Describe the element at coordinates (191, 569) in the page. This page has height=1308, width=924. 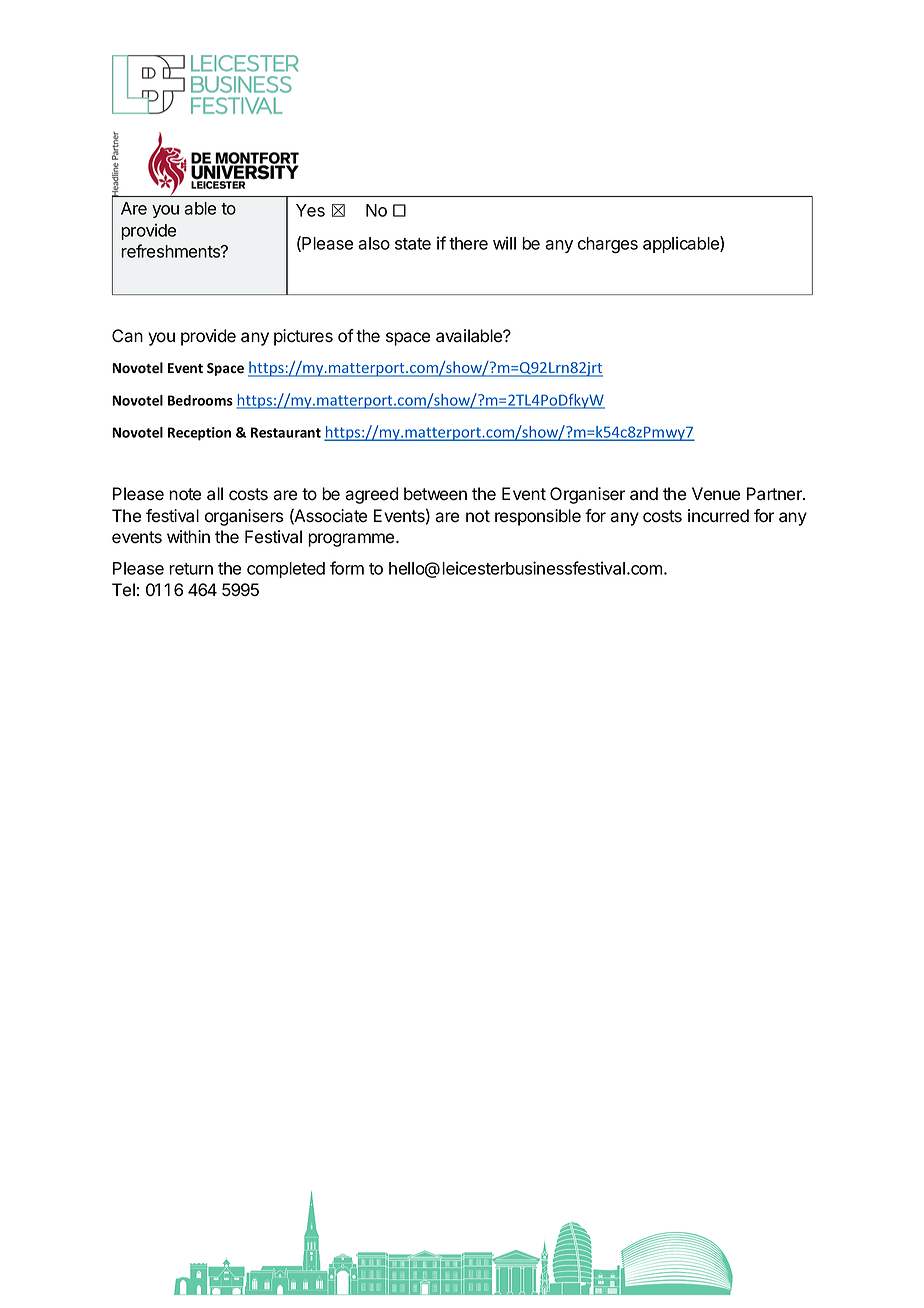
I see `return` at that location.
